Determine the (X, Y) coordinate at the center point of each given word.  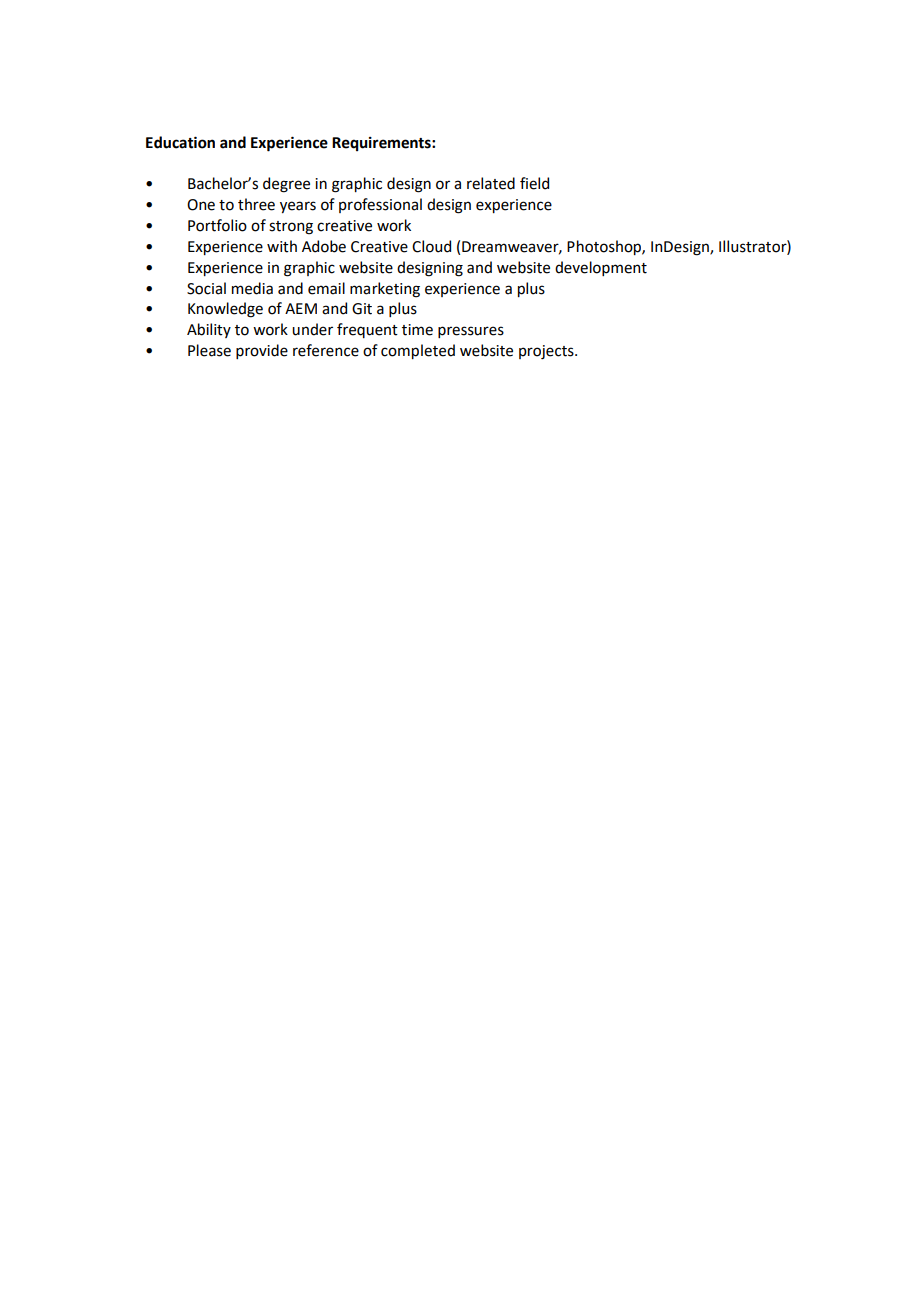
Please (209, 350)
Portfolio (217, 225)
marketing (385, 290)
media (252, 288)
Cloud (431, 246)
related (491, 183)
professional (380, 205)
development (601, 268)
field (534, 183)
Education (180, 142)
